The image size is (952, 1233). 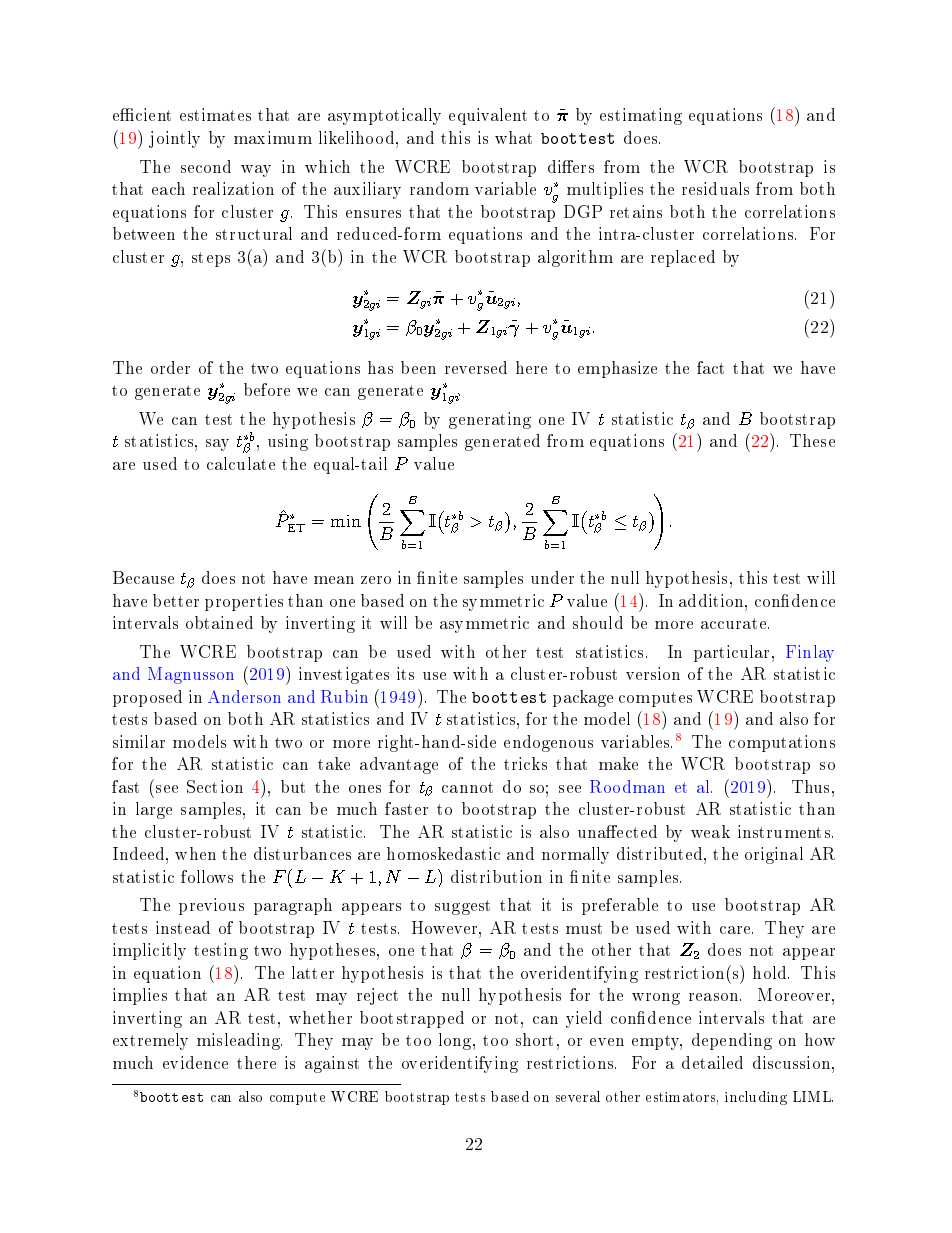 What do you see at coordinates (552, 577) in the screenshot?
I see `under` at bounding box center [552, 577].
